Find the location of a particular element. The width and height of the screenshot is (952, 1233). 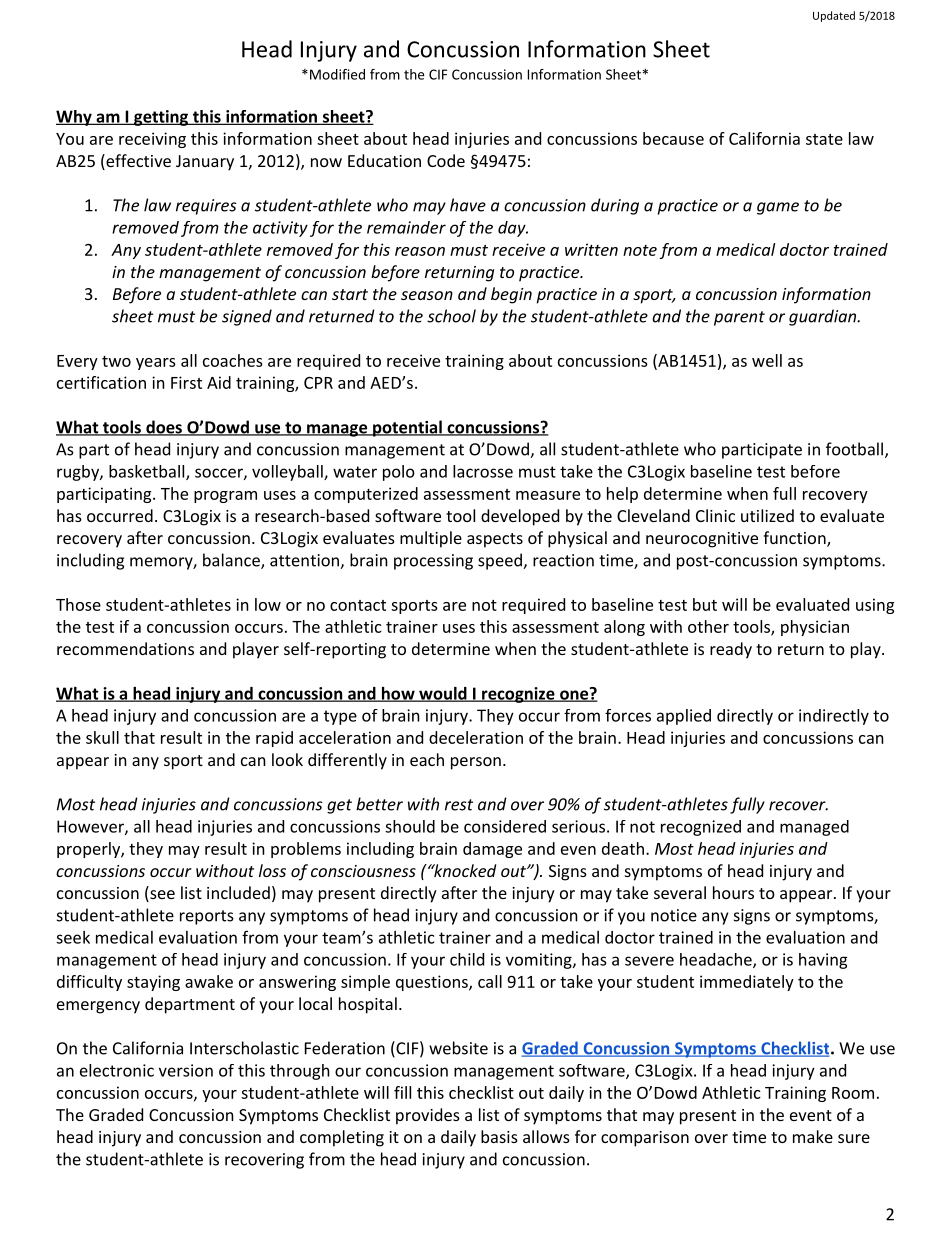

speed is located at coordinates (501, 561).
